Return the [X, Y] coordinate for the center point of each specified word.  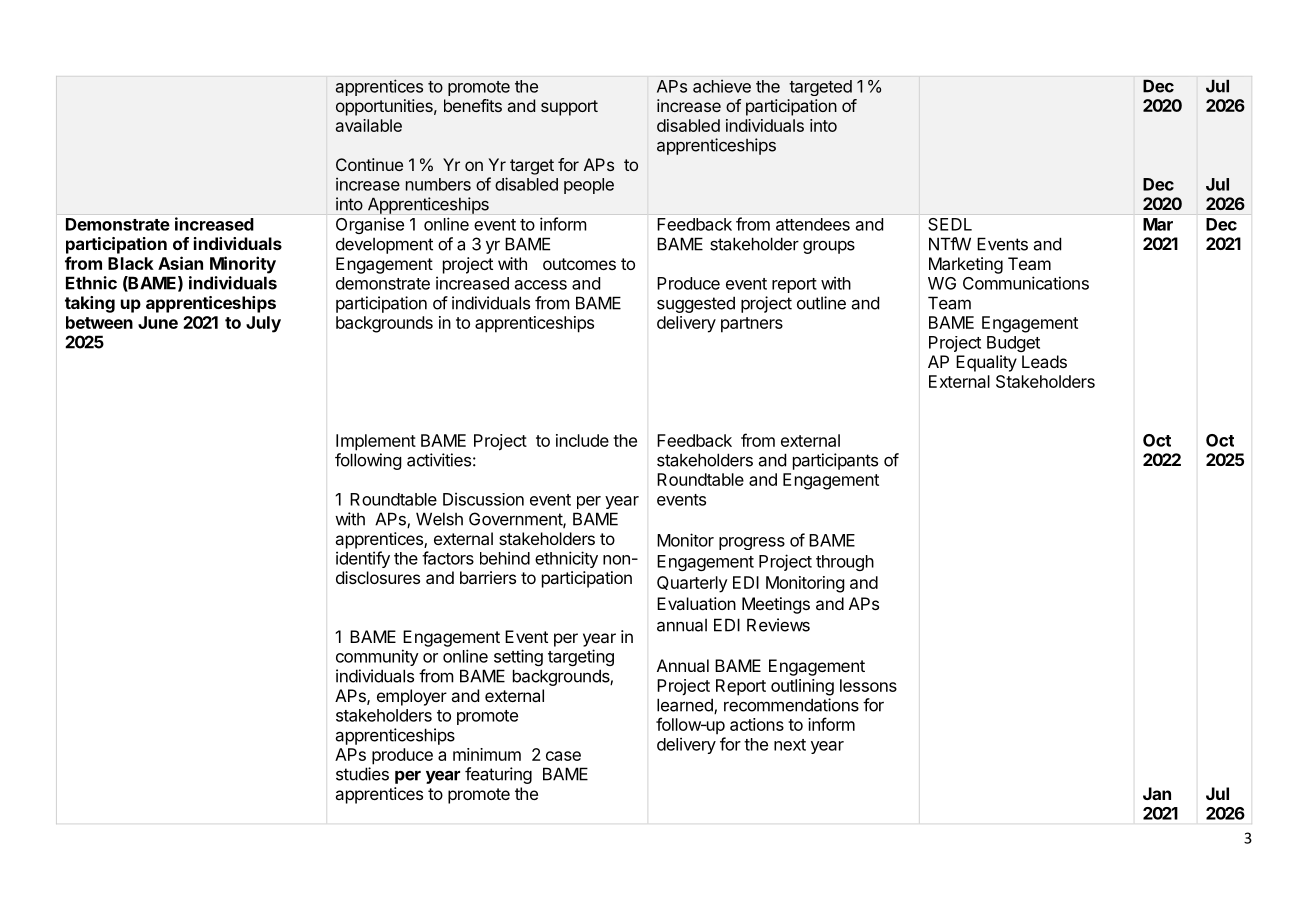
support [569, 108]
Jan [1157, 793]
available [369, 125]
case [563, 756]
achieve [722, 86]
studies [362, 774]
